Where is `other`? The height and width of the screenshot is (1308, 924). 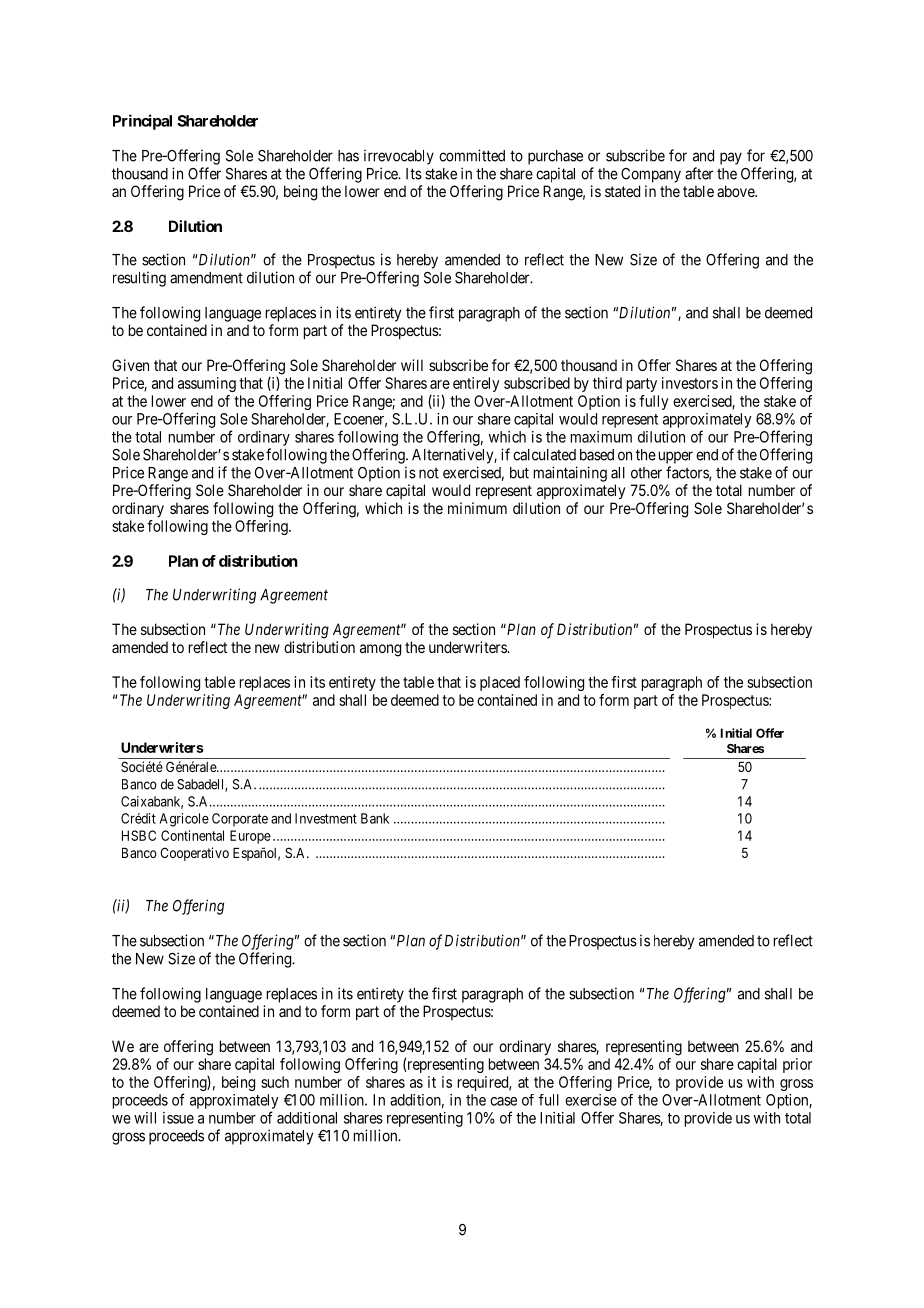 other is located at coordinates (646, 473).
